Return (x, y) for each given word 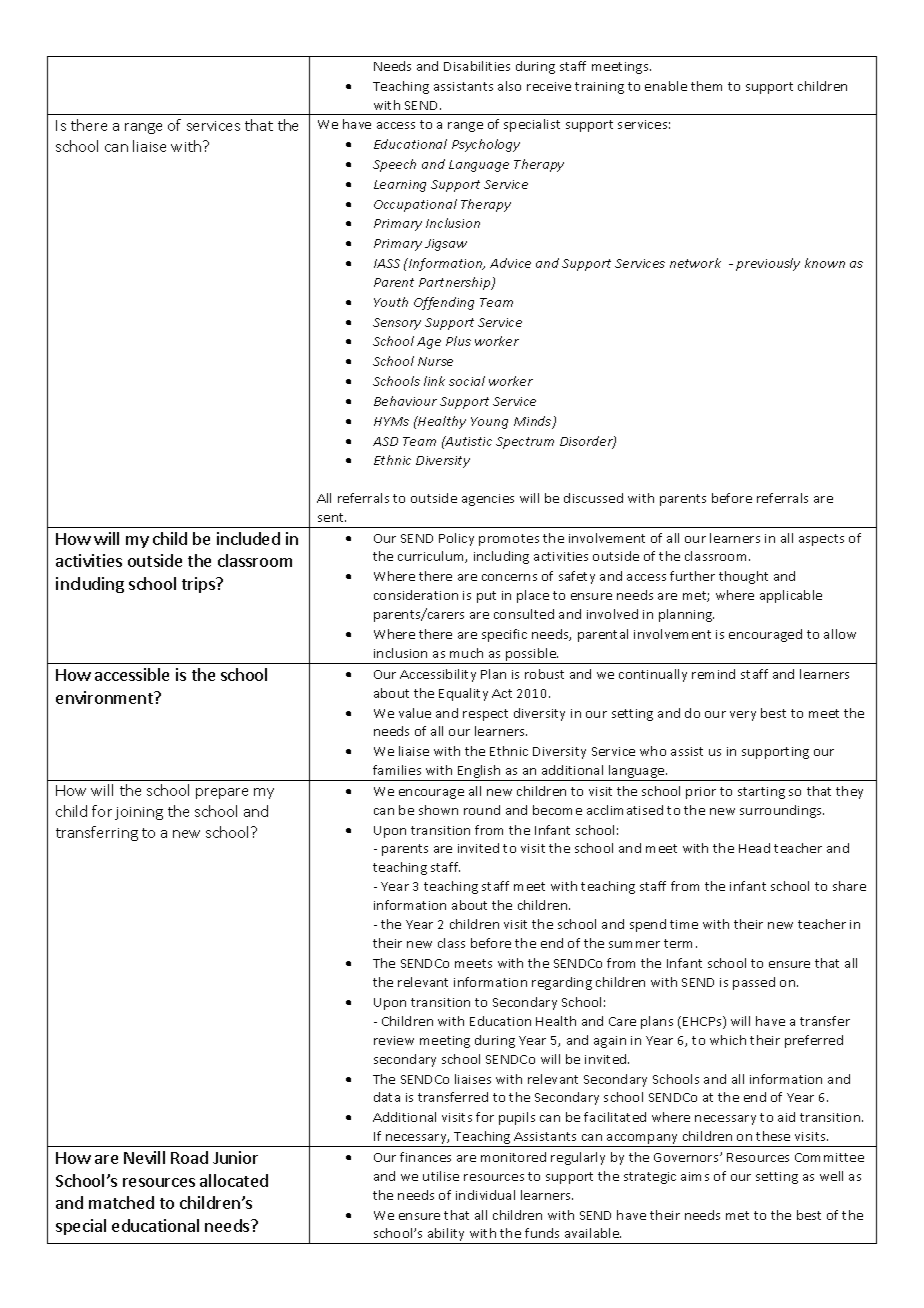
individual (485, 1195)
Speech (394, 165)
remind (713, 674)
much (466, 653)
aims (695, 1176)
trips (200, 585)
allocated (234, 1180)
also (509, 86)
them (706, 86)
